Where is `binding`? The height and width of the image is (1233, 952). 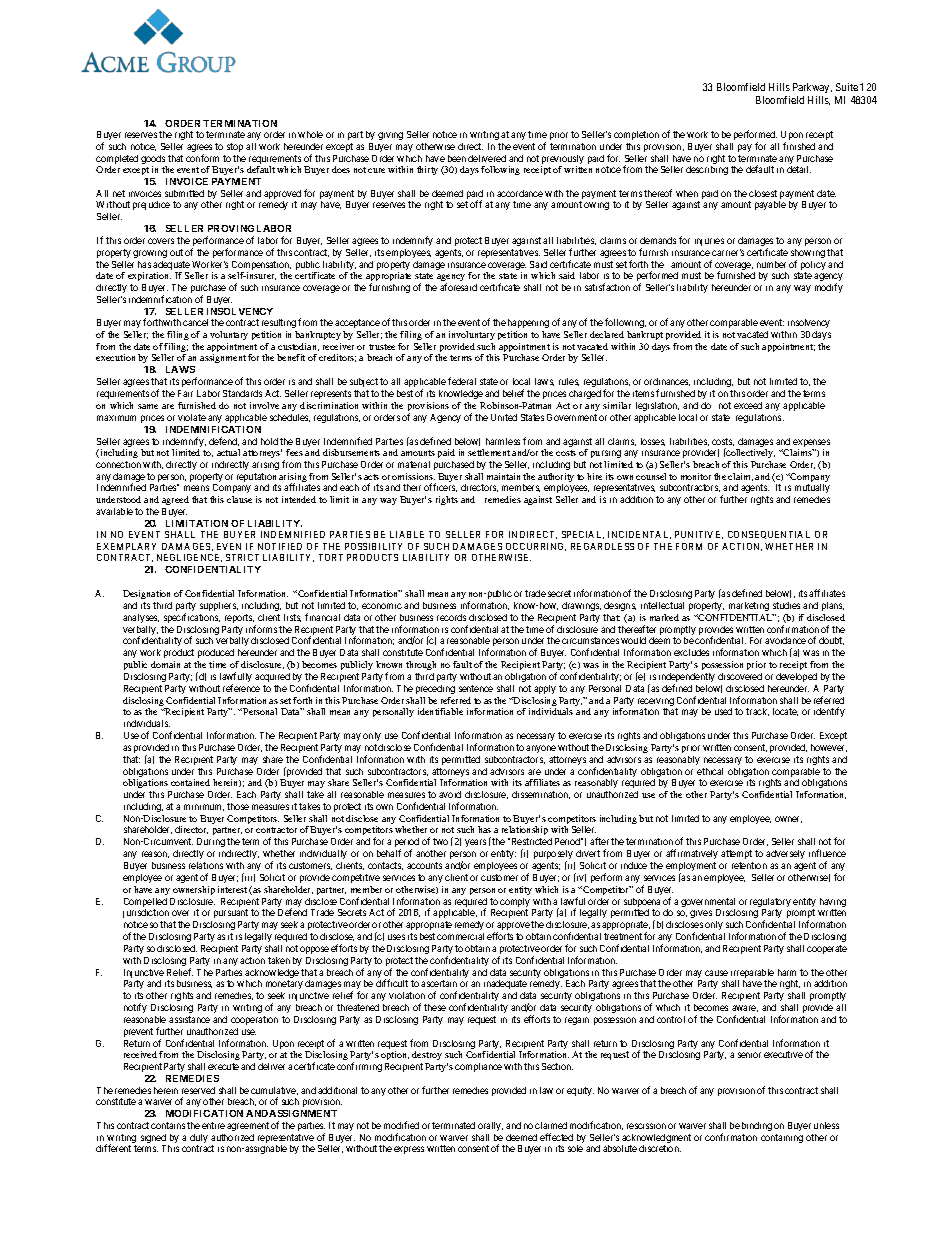 binding is located at coordinates (757, 1126).
